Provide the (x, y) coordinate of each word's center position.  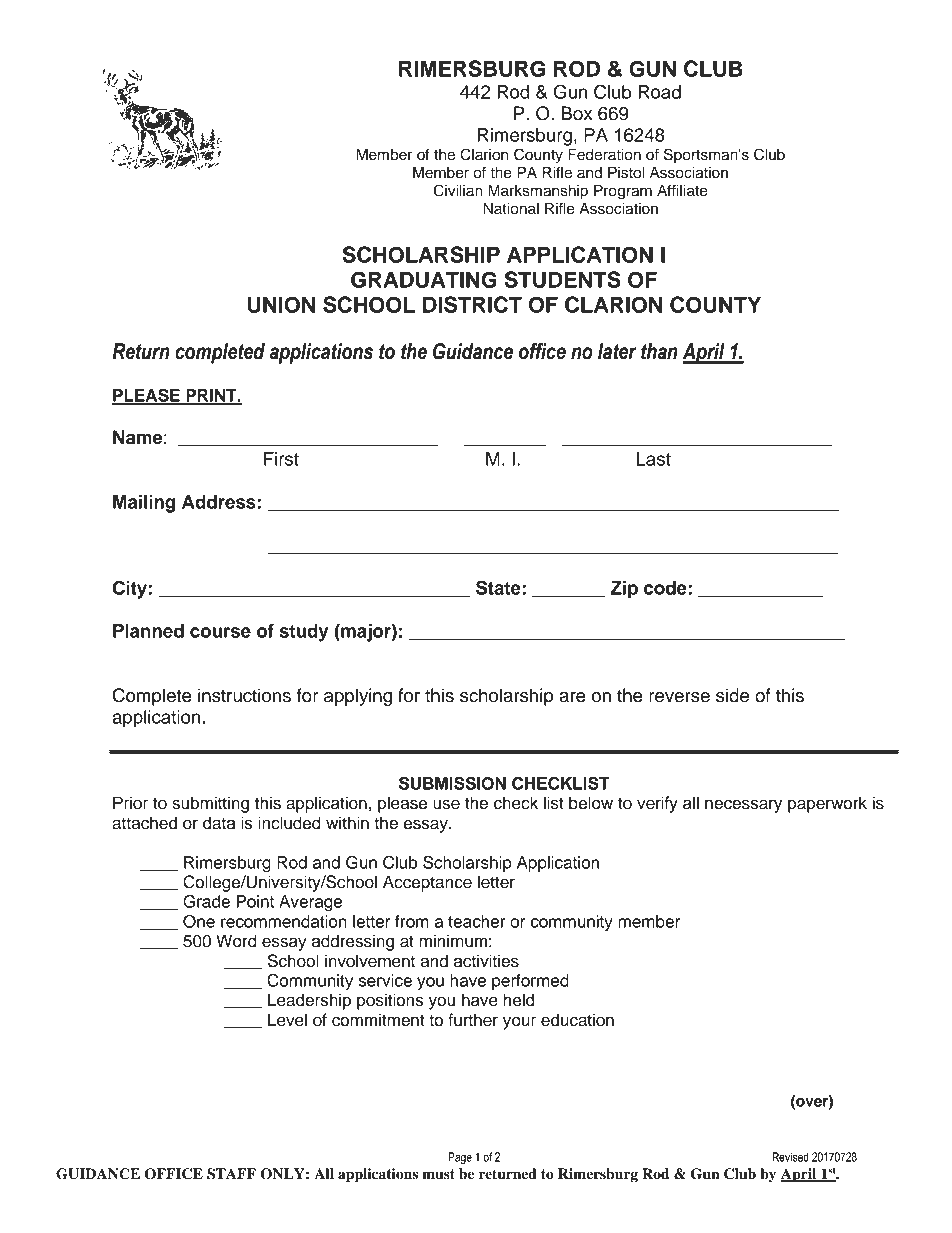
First (281, 459)
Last (653, 459)
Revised (790, 1157)
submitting (210, 804)
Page (460, 1158)
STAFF (231, 1174)
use (446, 804)
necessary (743, 806)
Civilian (458, 190)
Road (659, 92)
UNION (281, 304)
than (659, 351)
